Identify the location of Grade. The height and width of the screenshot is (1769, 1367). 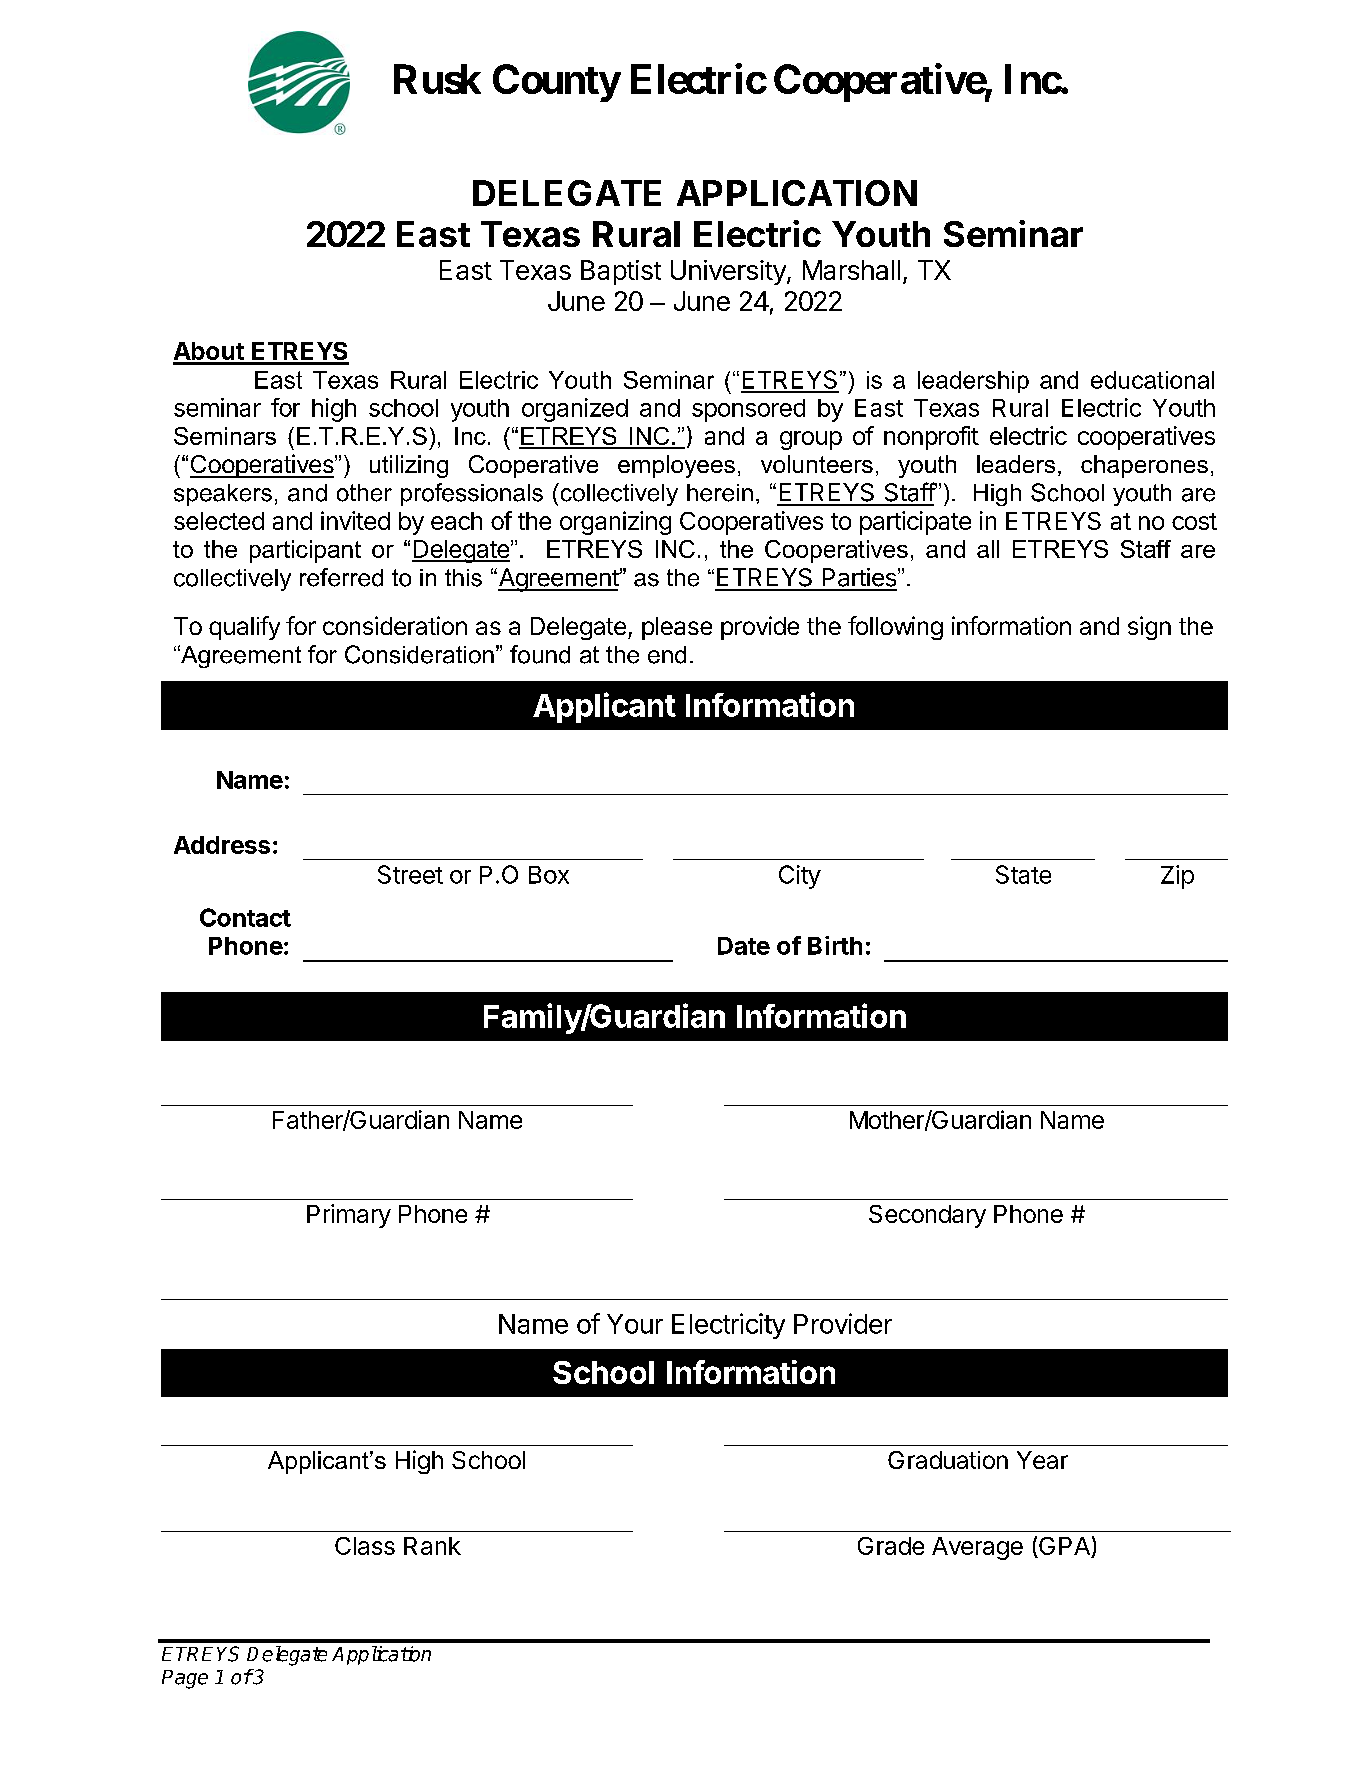
(891, 1546).
